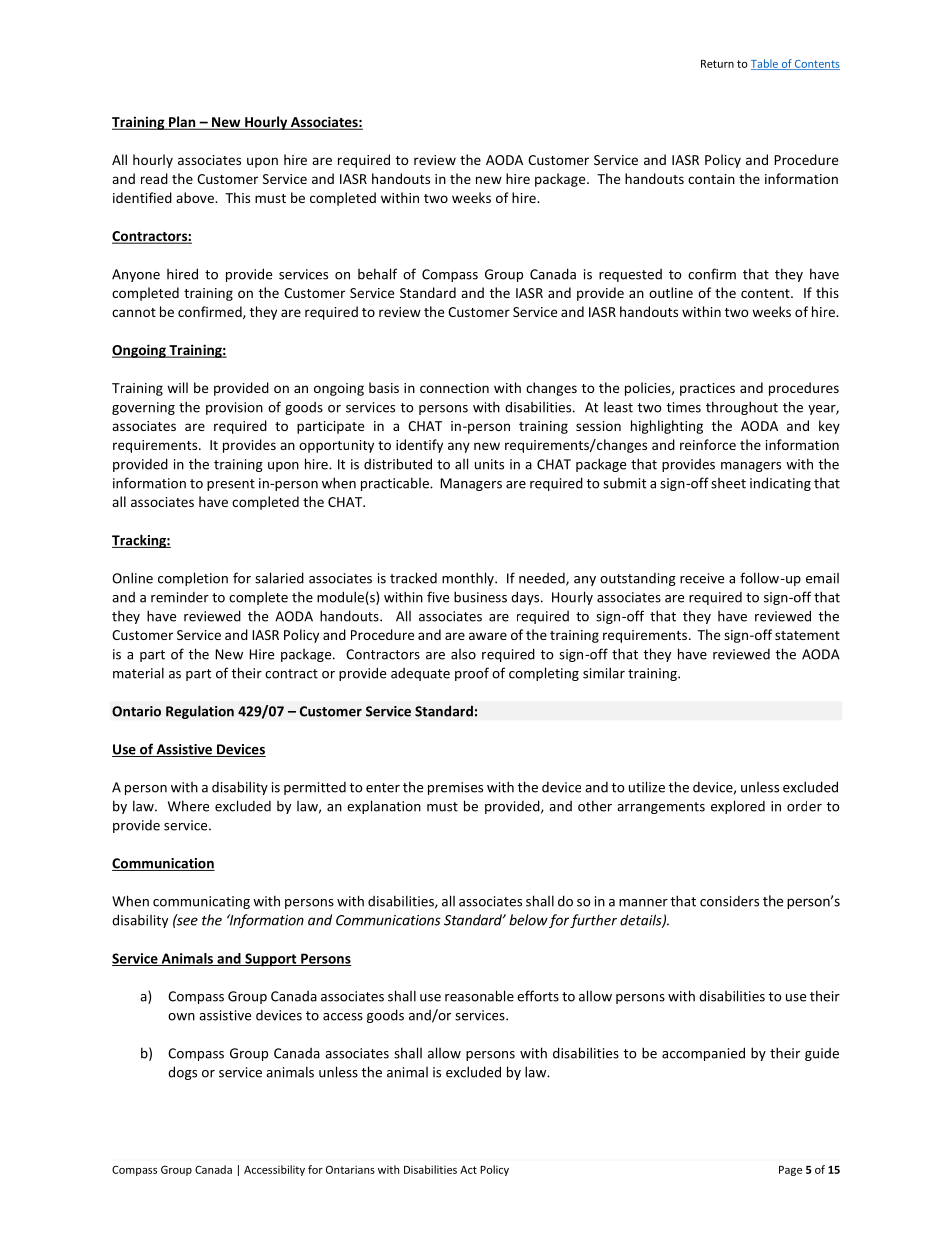 The height and width of the document is (1233, 952). What do you see at coordinates (154, 178) in the document?
I see `read` at bounding box center [154, 178].
